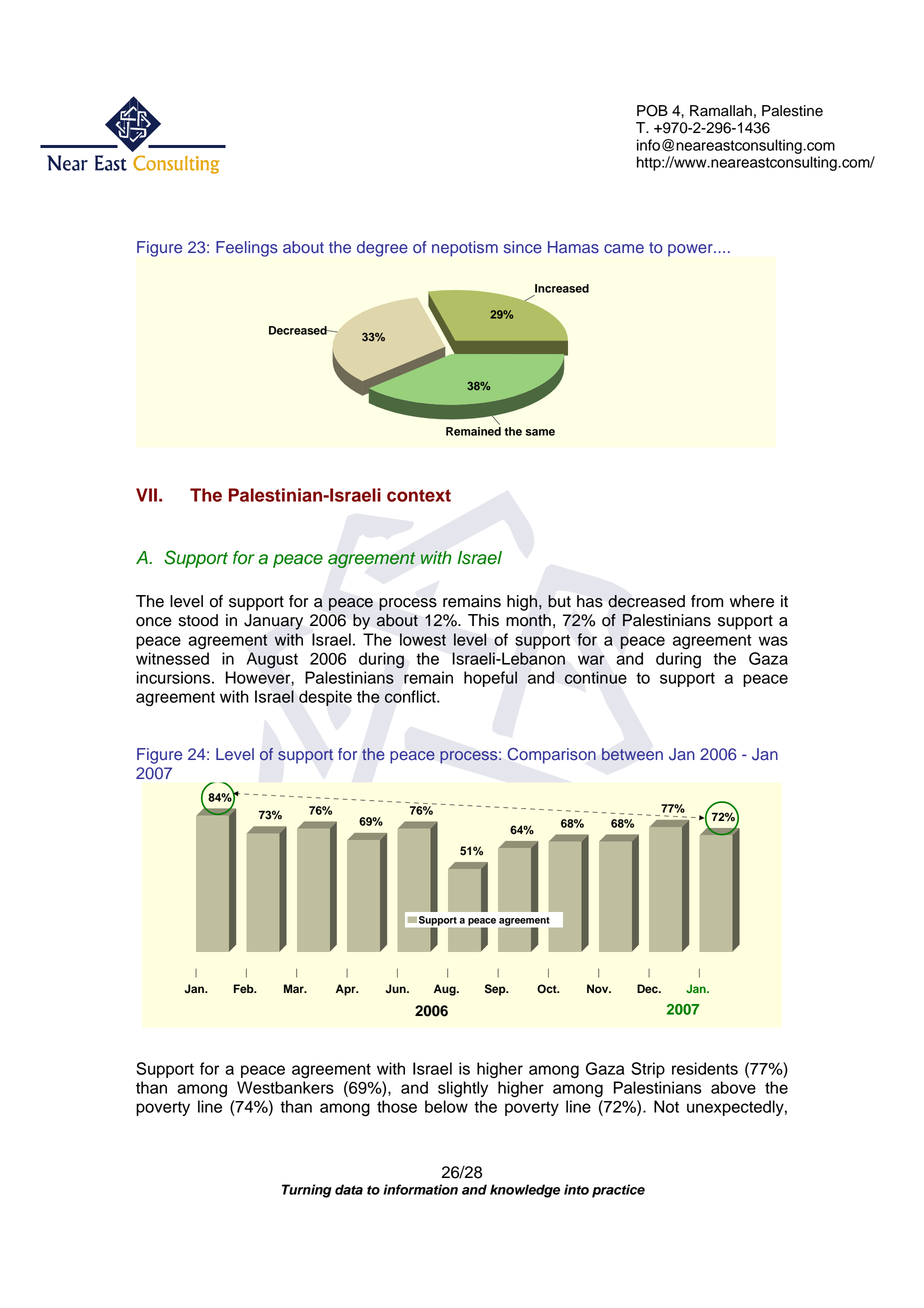 The width and height of the image is (924, 1308). I want to click on Turning, so click(307, 1191).
